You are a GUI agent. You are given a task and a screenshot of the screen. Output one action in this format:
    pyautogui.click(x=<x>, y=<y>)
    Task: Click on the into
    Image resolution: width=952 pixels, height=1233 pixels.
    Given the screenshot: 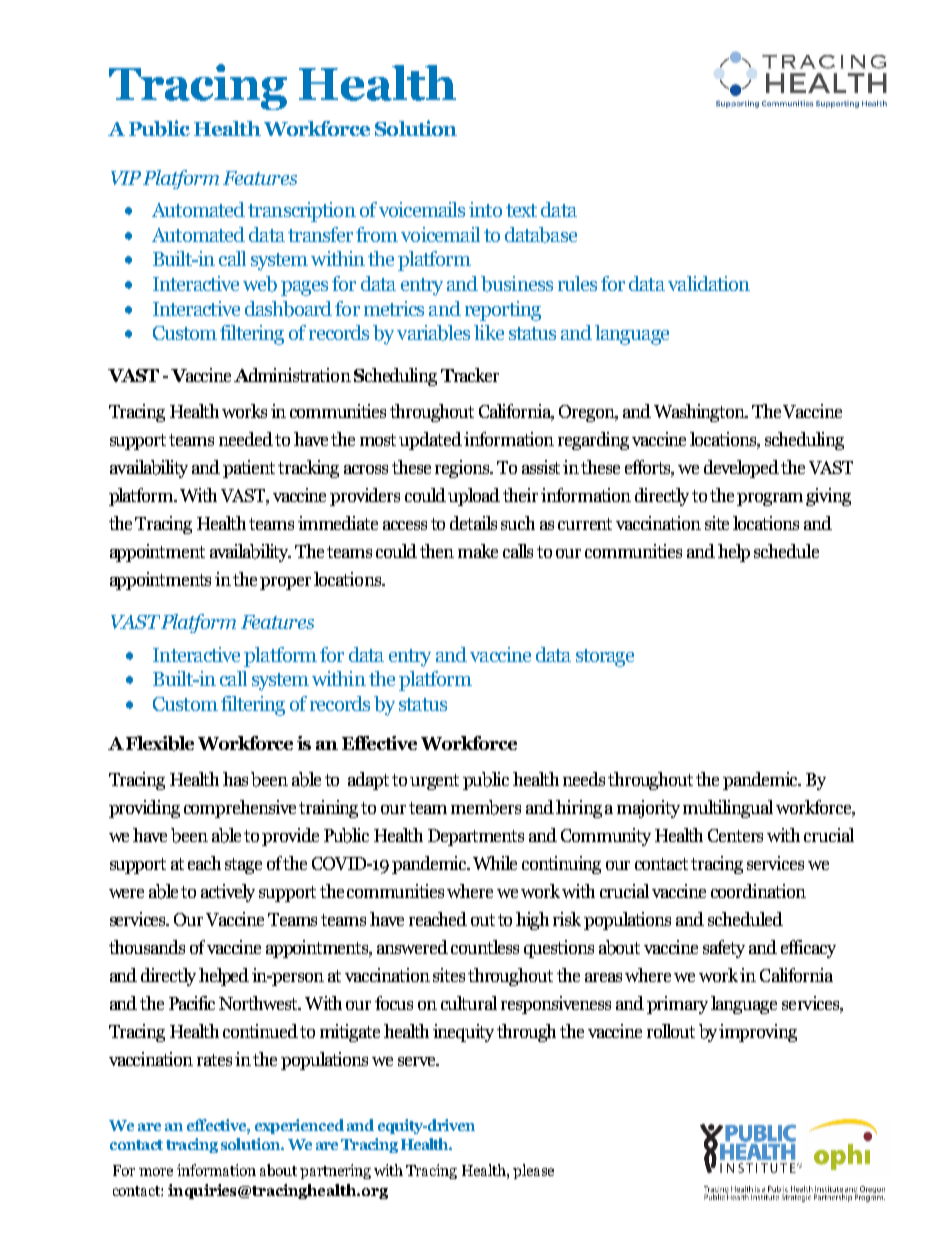 What is the action you would take?
    pyautogui.click(x=485, y=209)
